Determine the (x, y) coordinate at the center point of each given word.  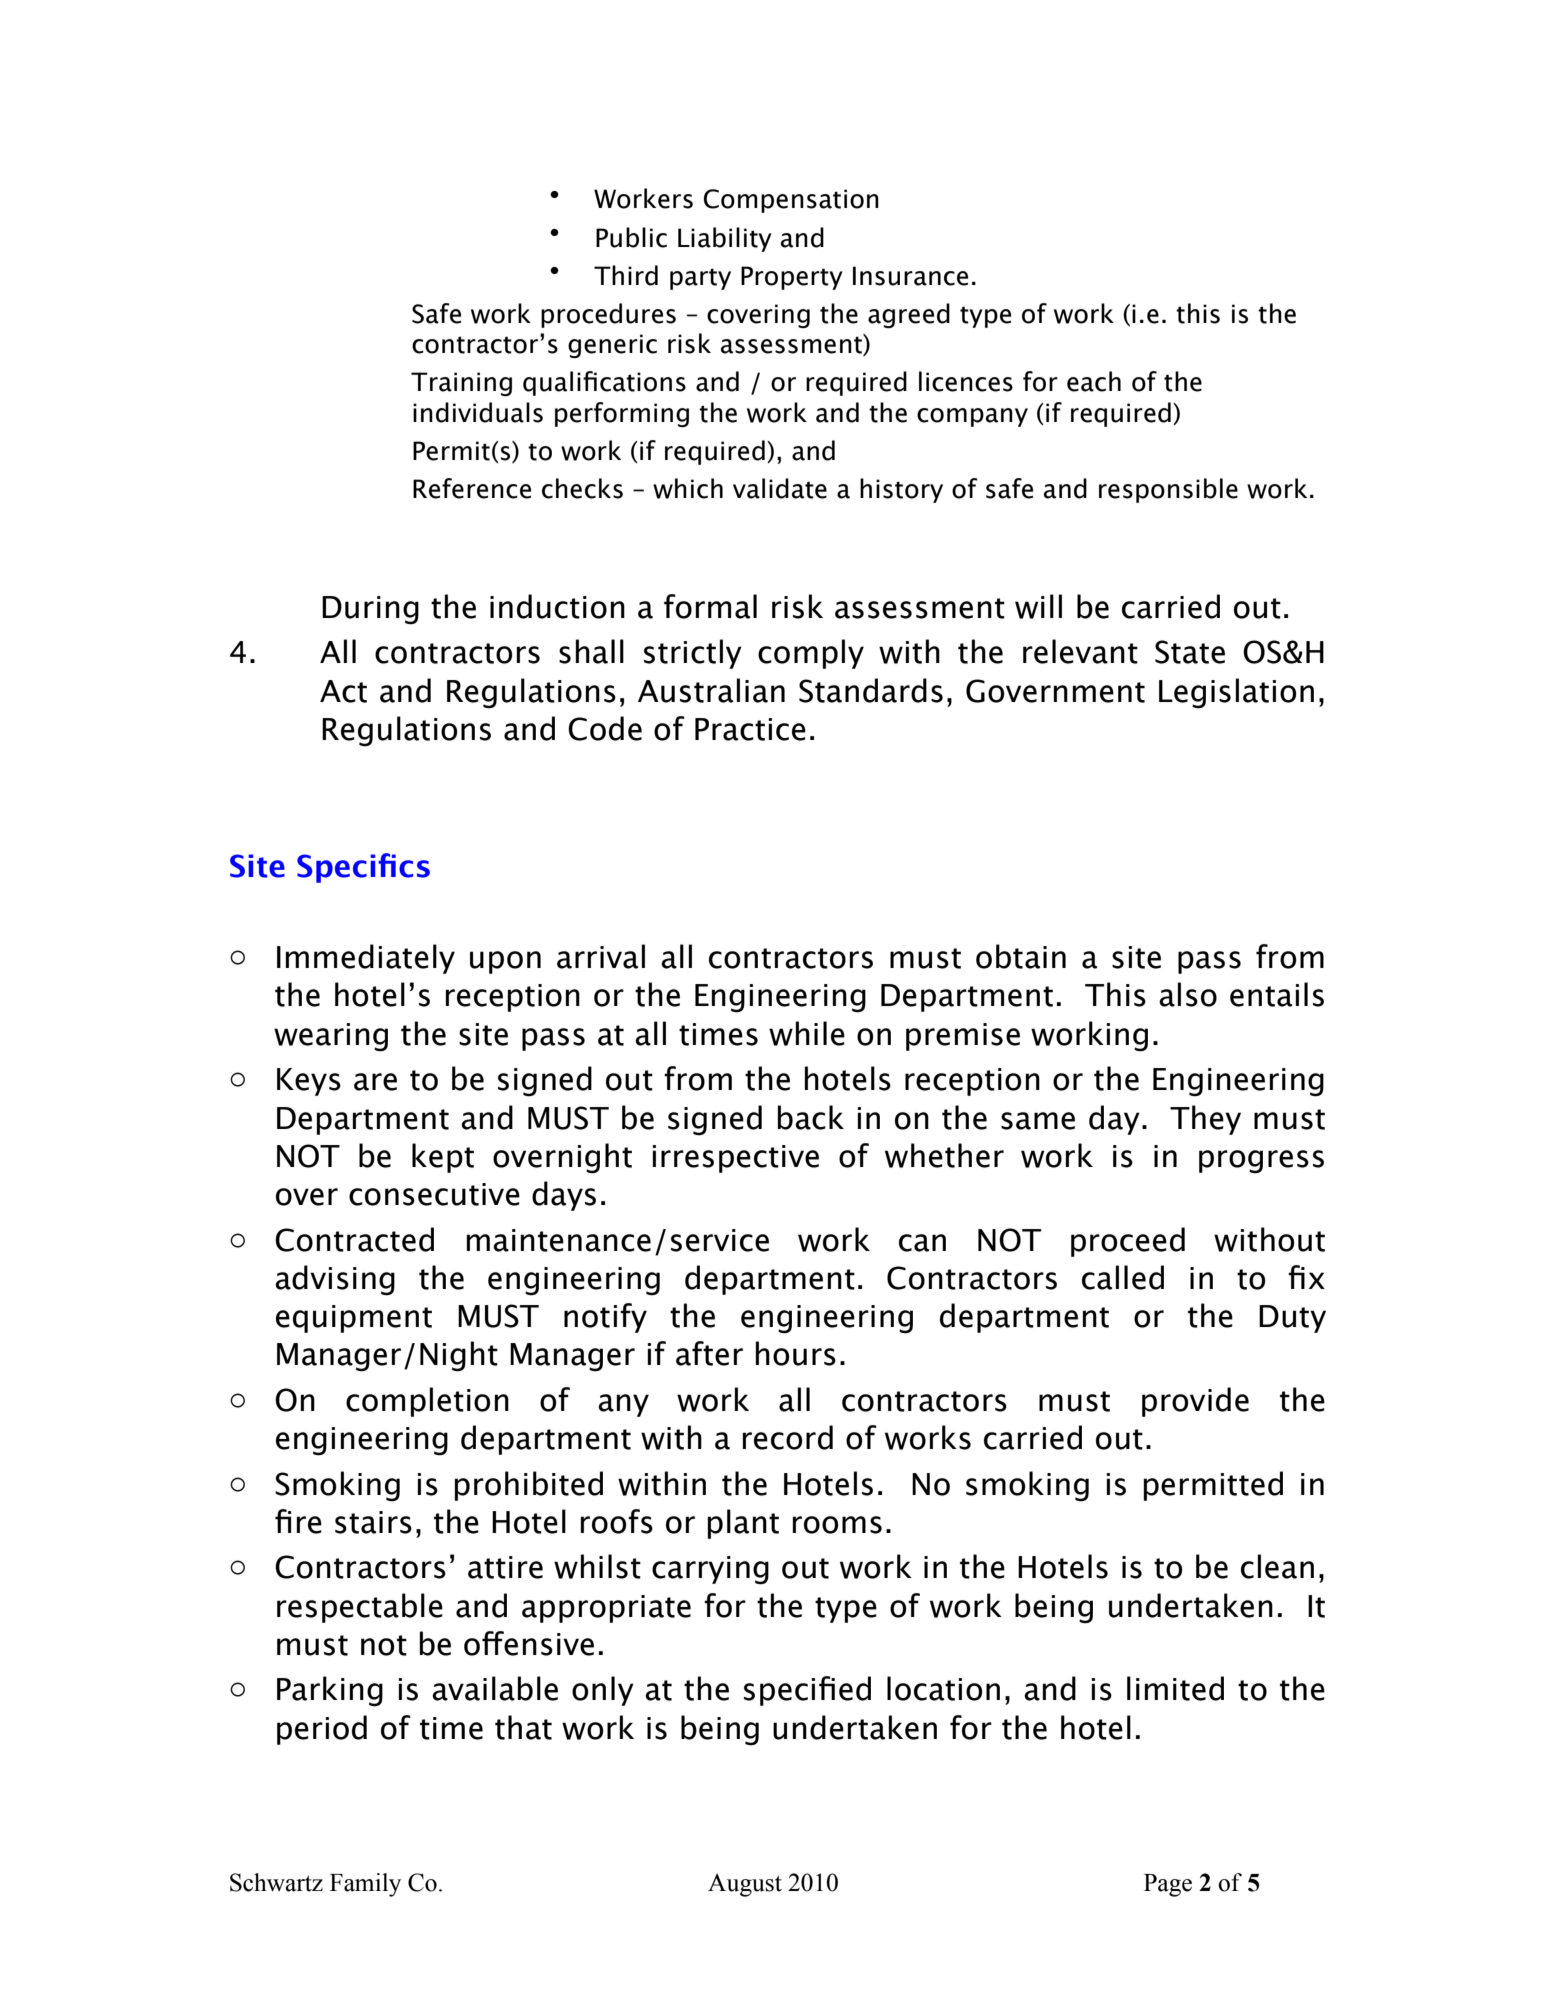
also (1188, 994)
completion (427, 1402)
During (370, 610)
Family (365, 1885)
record (788, 1437)
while (807, 1033)
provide (1195, 1402)
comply (811, 654)
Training (461, 384)
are (375, 1082)
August (745, 1885)
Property (792, 278)
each (1094, 381)
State (1190, 652)
